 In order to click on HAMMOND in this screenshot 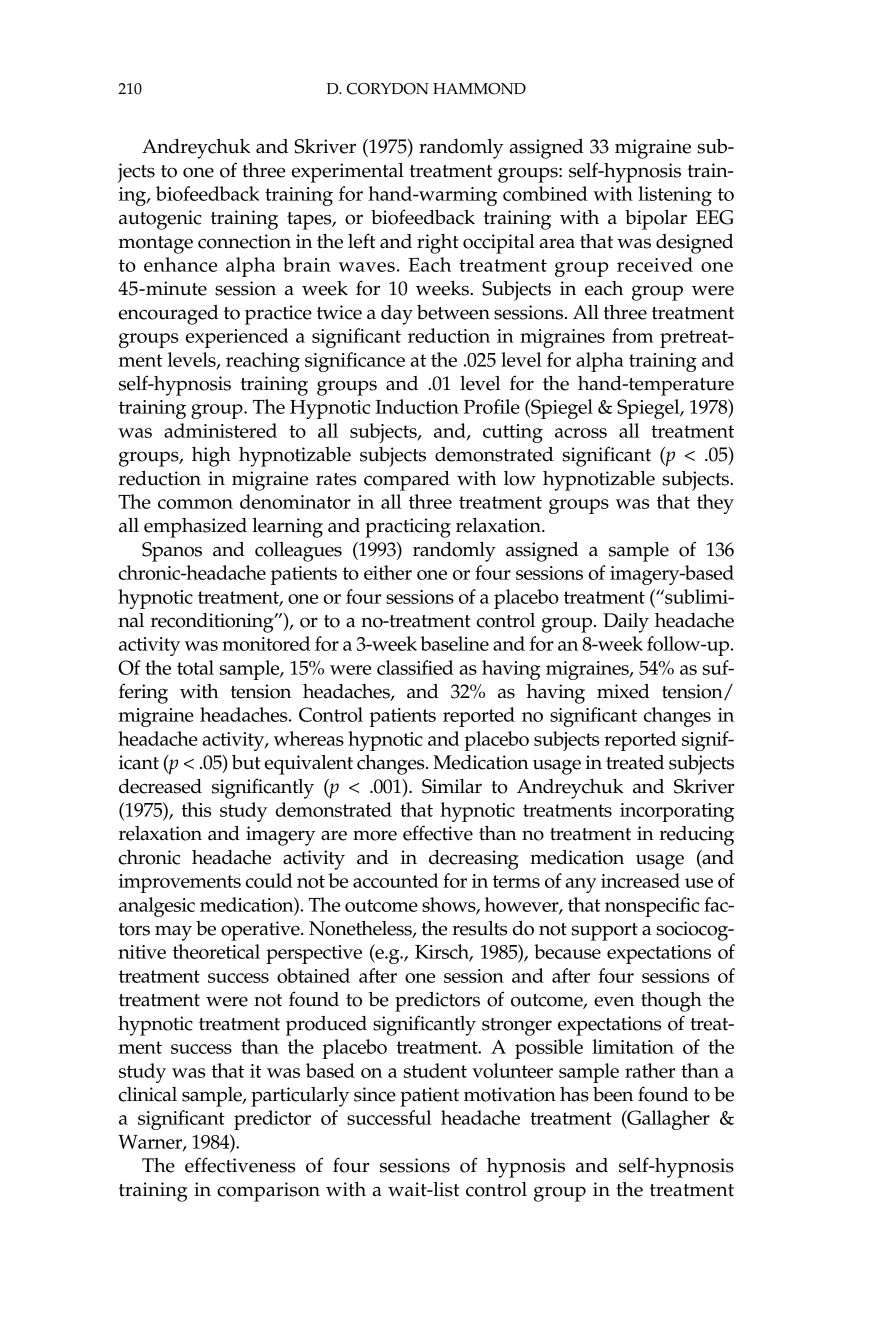, I will do `click(479, 89)`.
